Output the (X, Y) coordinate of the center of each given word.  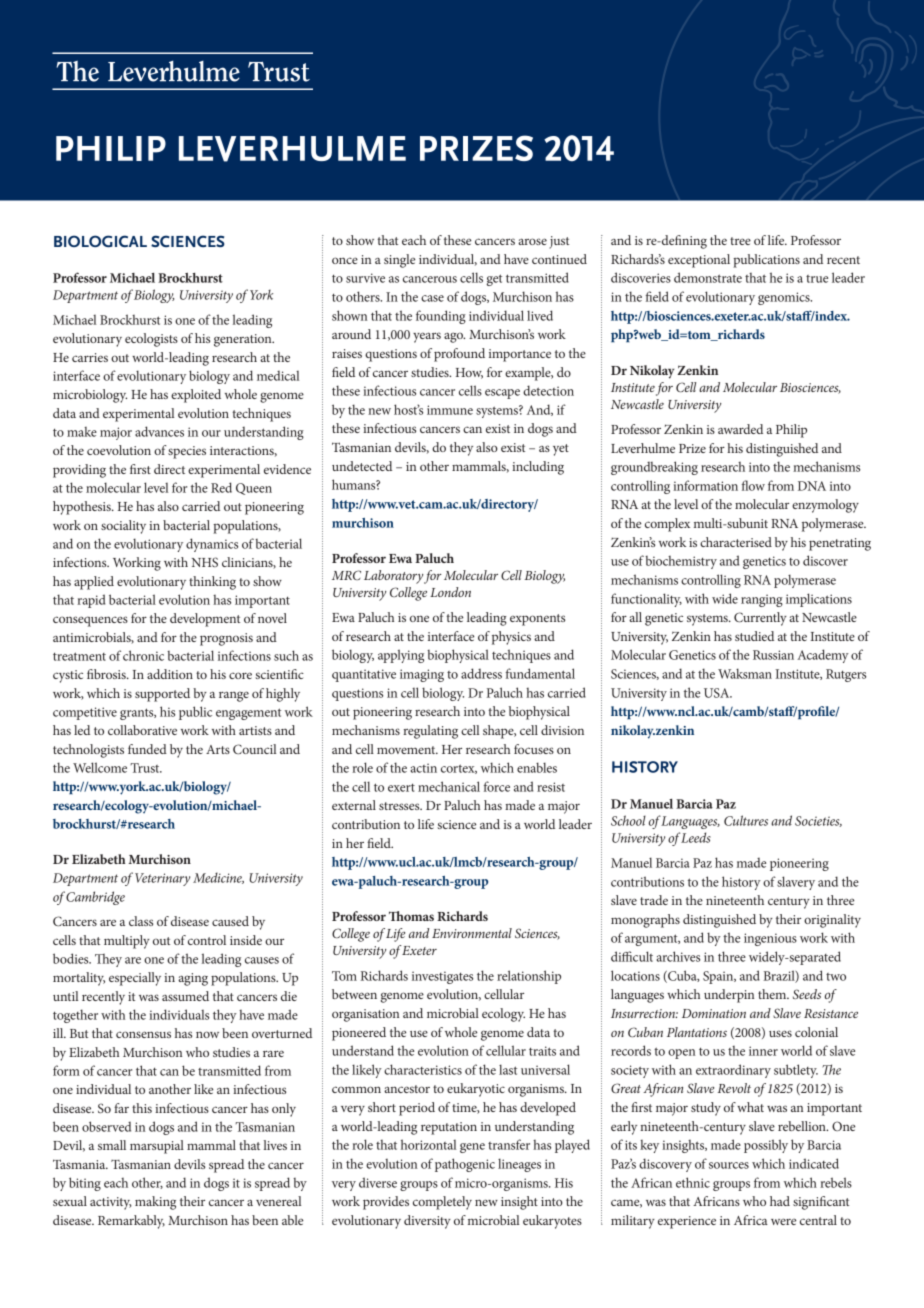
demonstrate (708, 277)
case (432, 298)
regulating (430, 732)
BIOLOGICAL (100, 241)
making (155, 1203)
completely (442, 1203)
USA (718, 693)
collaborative (142, 730)
